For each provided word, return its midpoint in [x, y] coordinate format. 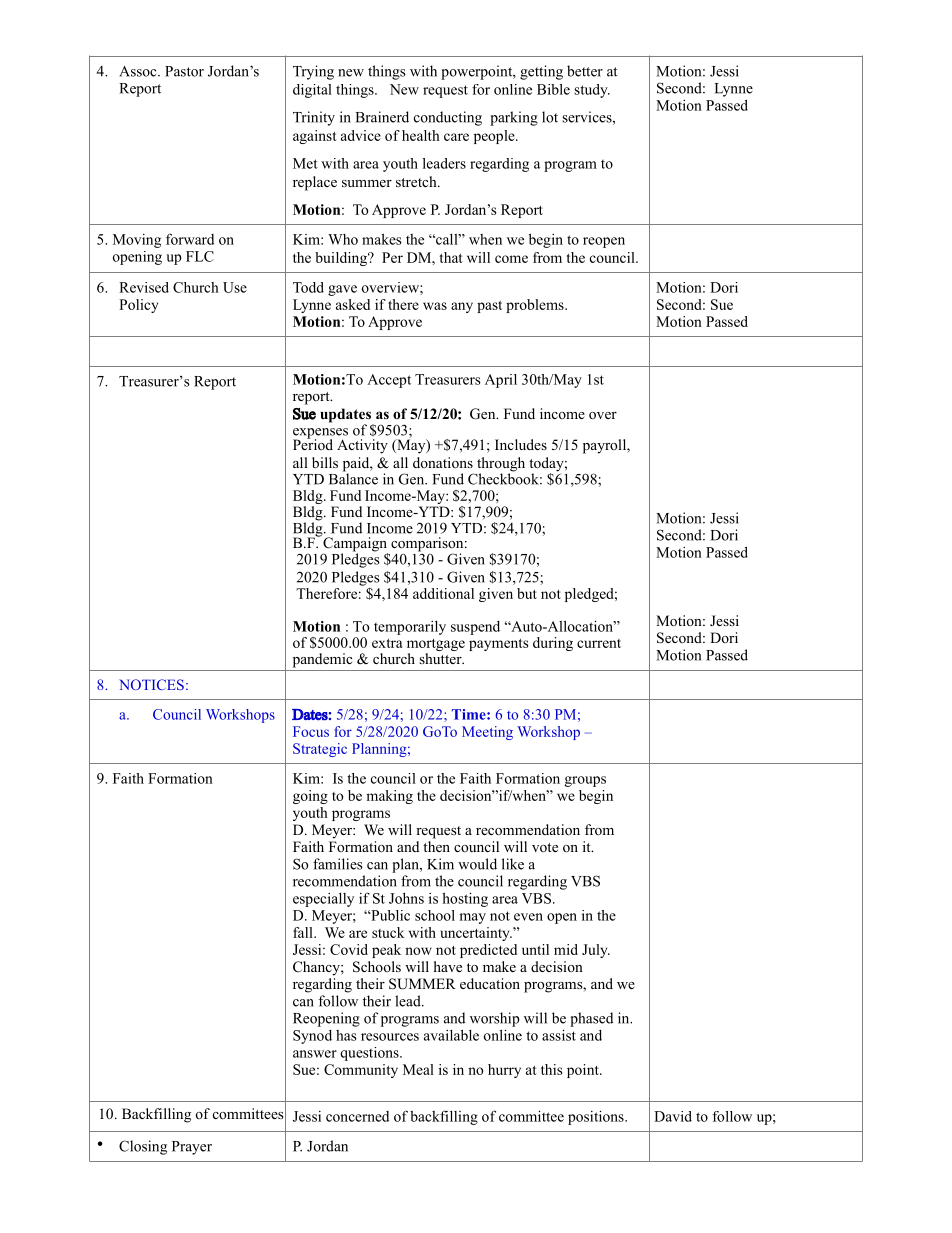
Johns [406, 898]
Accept [389, 381]
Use [235, 287]
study [592, 91]
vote [545, 847]
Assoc [139, 71]
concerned [357, 1116]
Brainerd [382, 117]
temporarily [410, 628]
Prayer [192, 1148]
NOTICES [151, 684]
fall [304, 932]
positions [597, 1117]
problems [536, 306]
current [599, 643]
